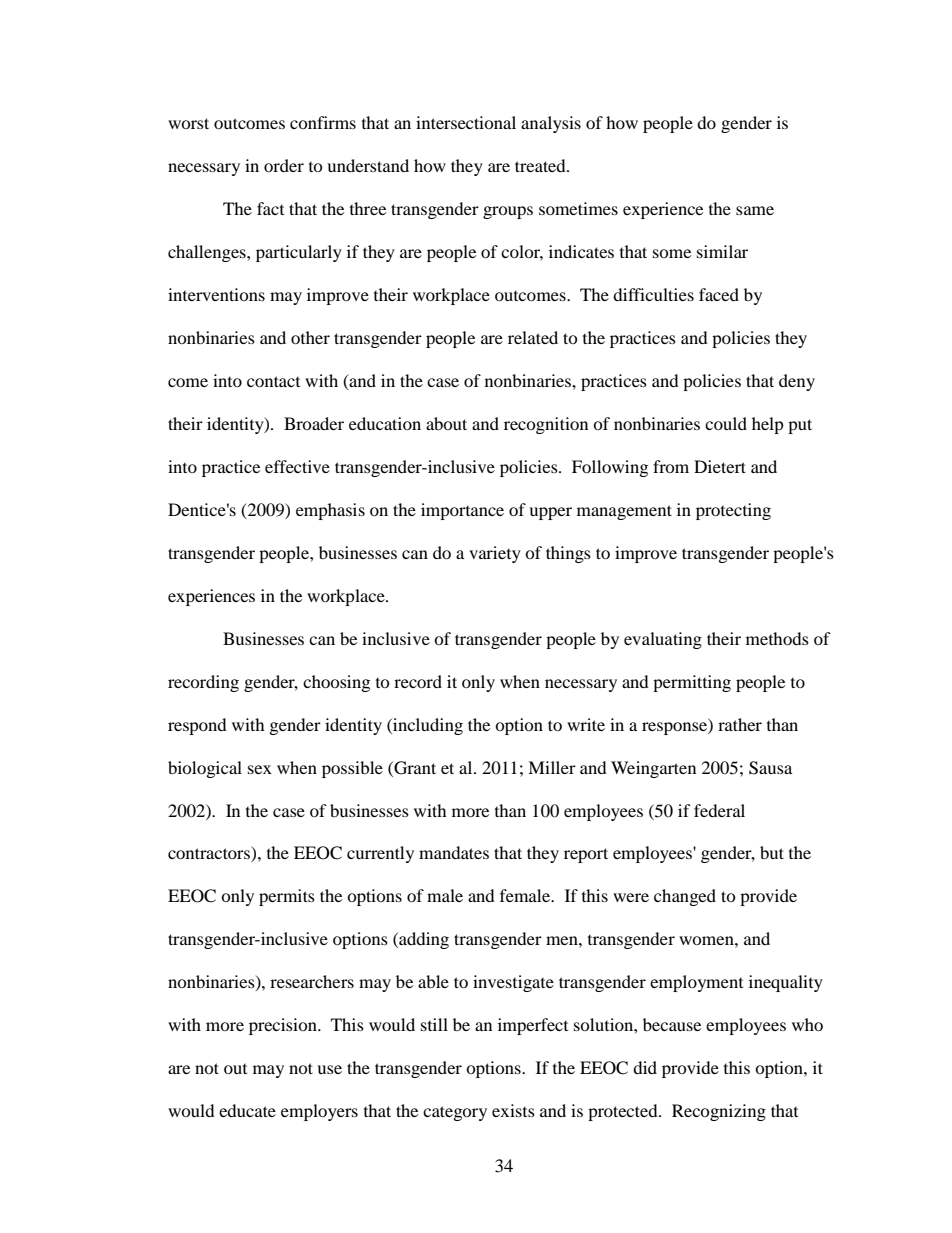 Image resolution: width=952 pixels, height=1233 pixels. What do you see at coordinates (541, 165) in the screenshot?
I see `treated` at bounding box center [541, 165].
